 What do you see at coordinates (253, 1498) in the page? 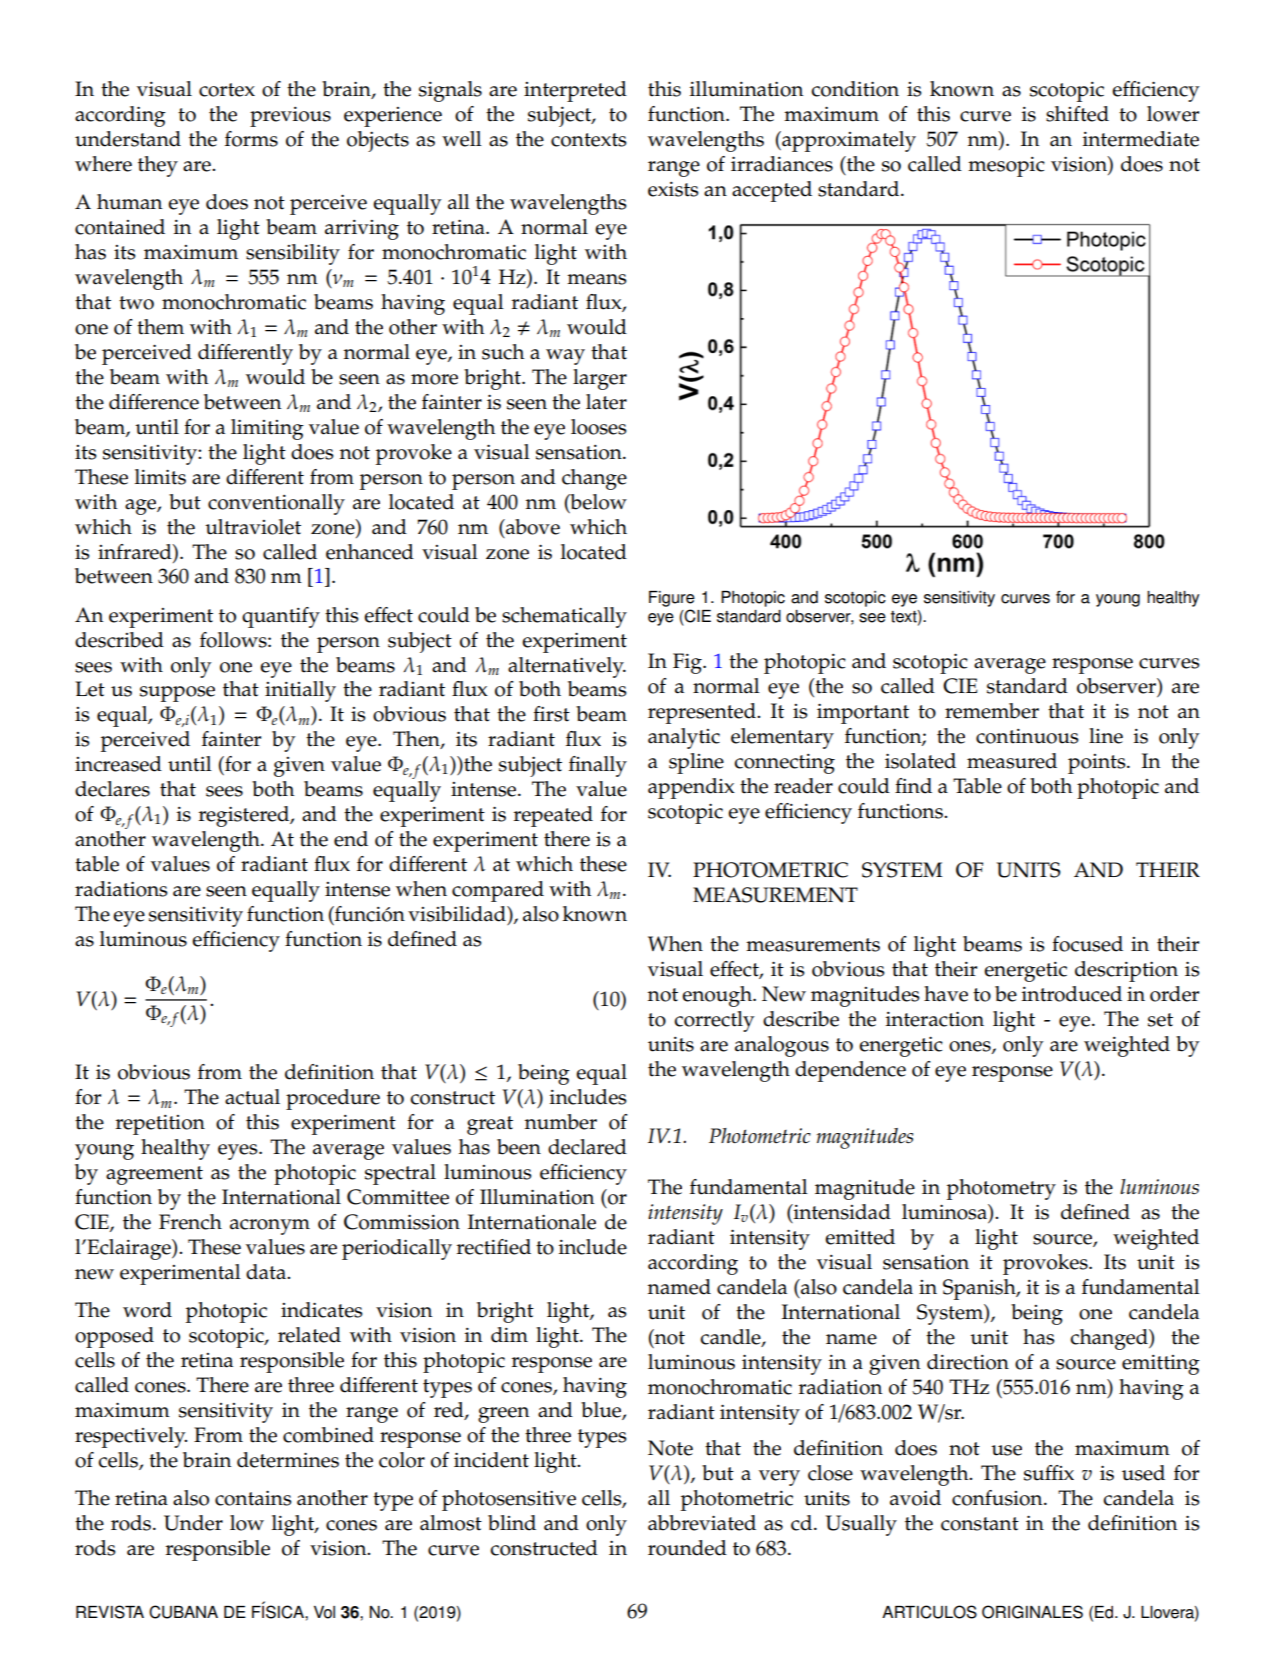
I see `contains` at bounding box center [253, 1498].
